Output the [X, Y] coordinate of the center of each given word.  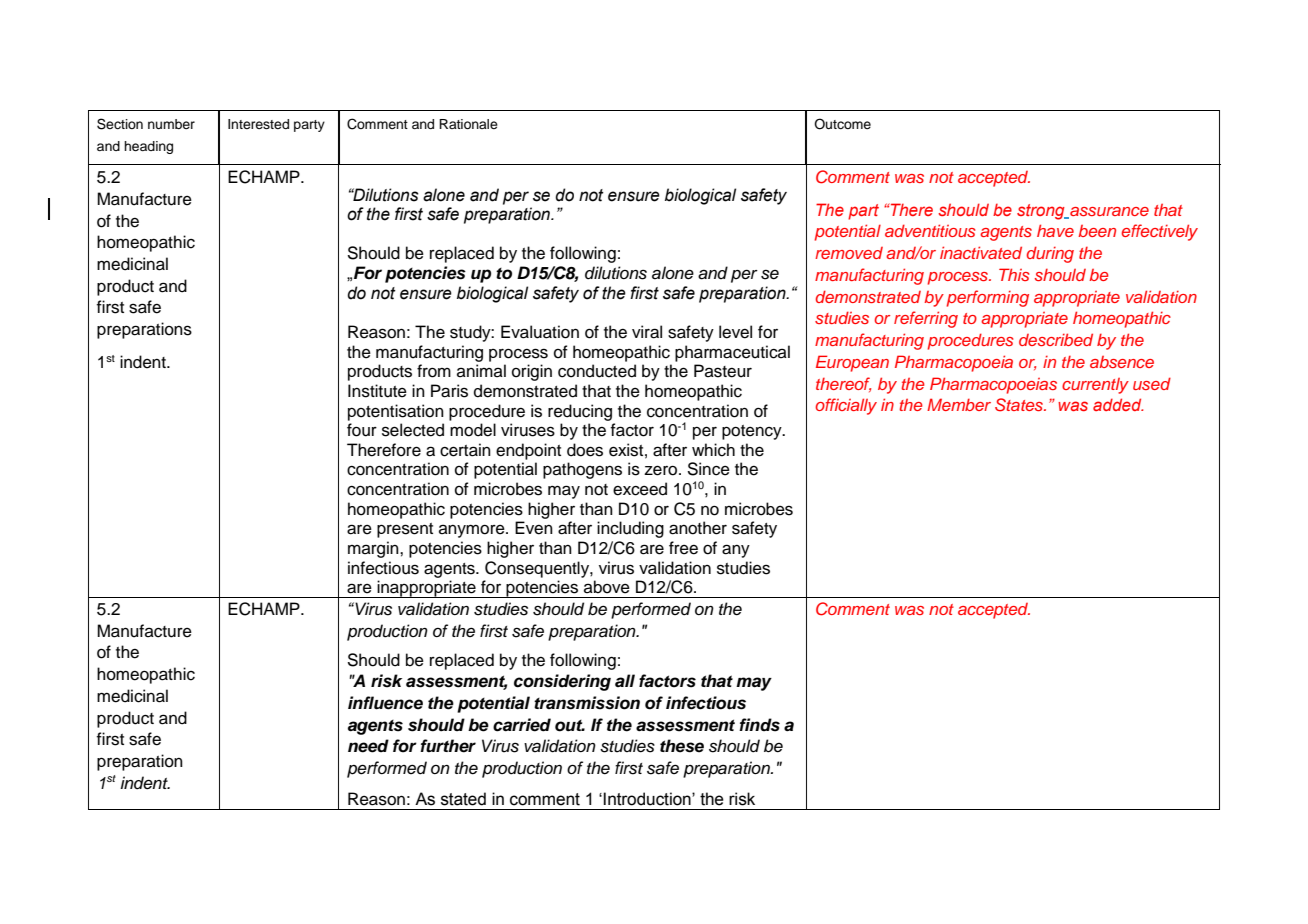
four [362, 430]
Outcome [842, 124]
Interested [258, 124]
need [368, 746]
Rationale [468, 124]
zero [662, 470]
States [1020, 405]
